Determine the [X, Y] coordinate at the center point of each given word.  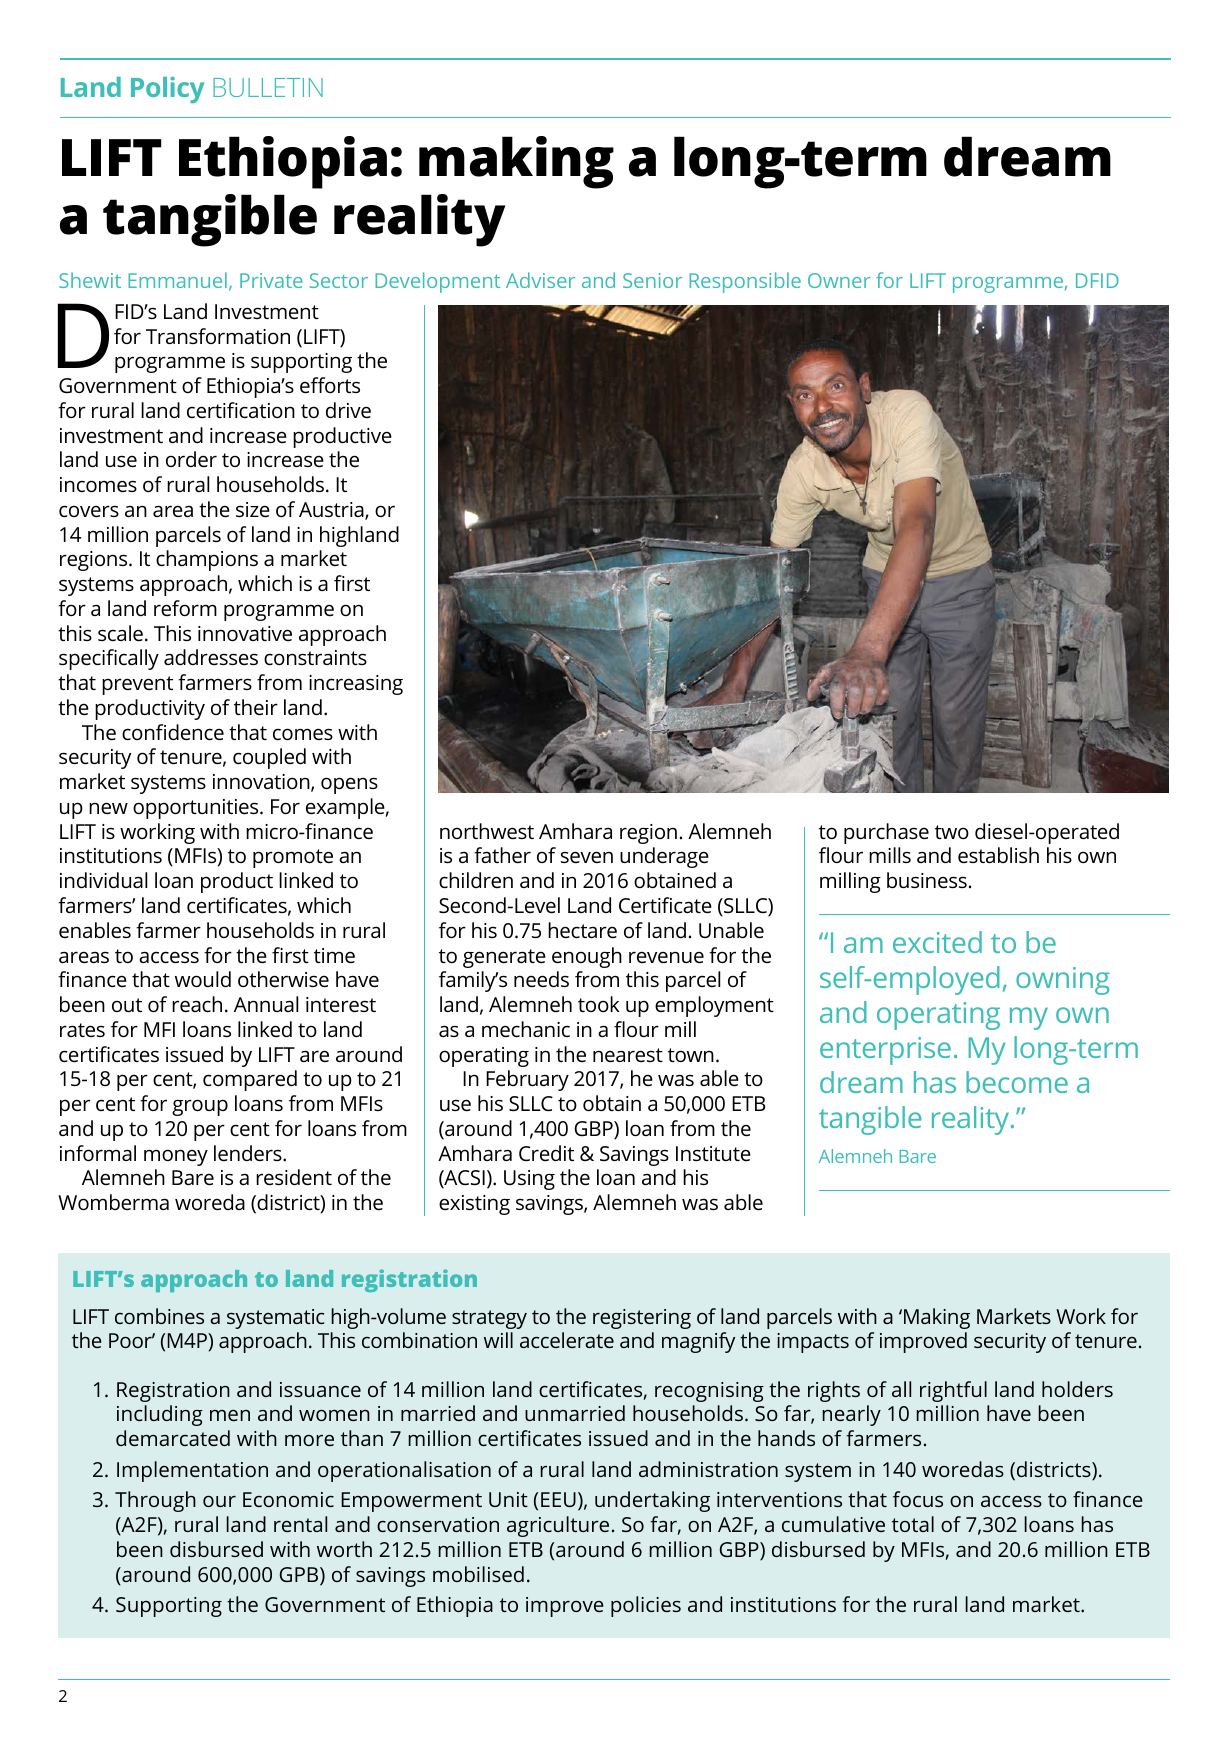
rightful [953, 1391]
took [599, 1004]
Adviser [540, 280]
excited [937, 942]
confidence [173, 732]
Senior [652, 280]
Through [155, 1501]
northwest [487, 831]
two [952, 832]
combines [159, 1316]
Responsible [745, 282]
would [203, 979]
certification [241, 410]
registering [642, 1319]
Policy [167, 90]
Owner [839, 280]
